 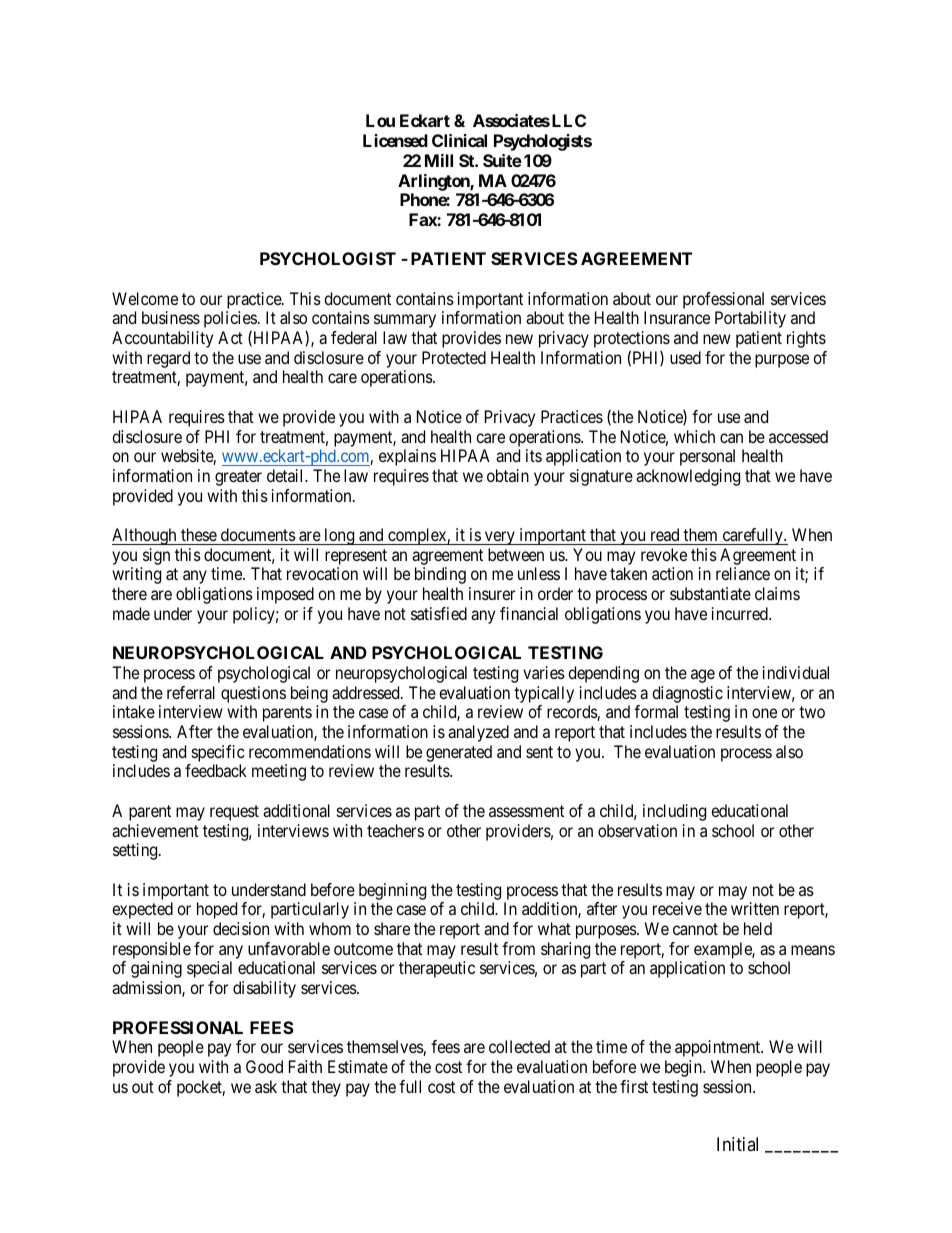 I want to click on LLC, so click(x=569, y=120).
